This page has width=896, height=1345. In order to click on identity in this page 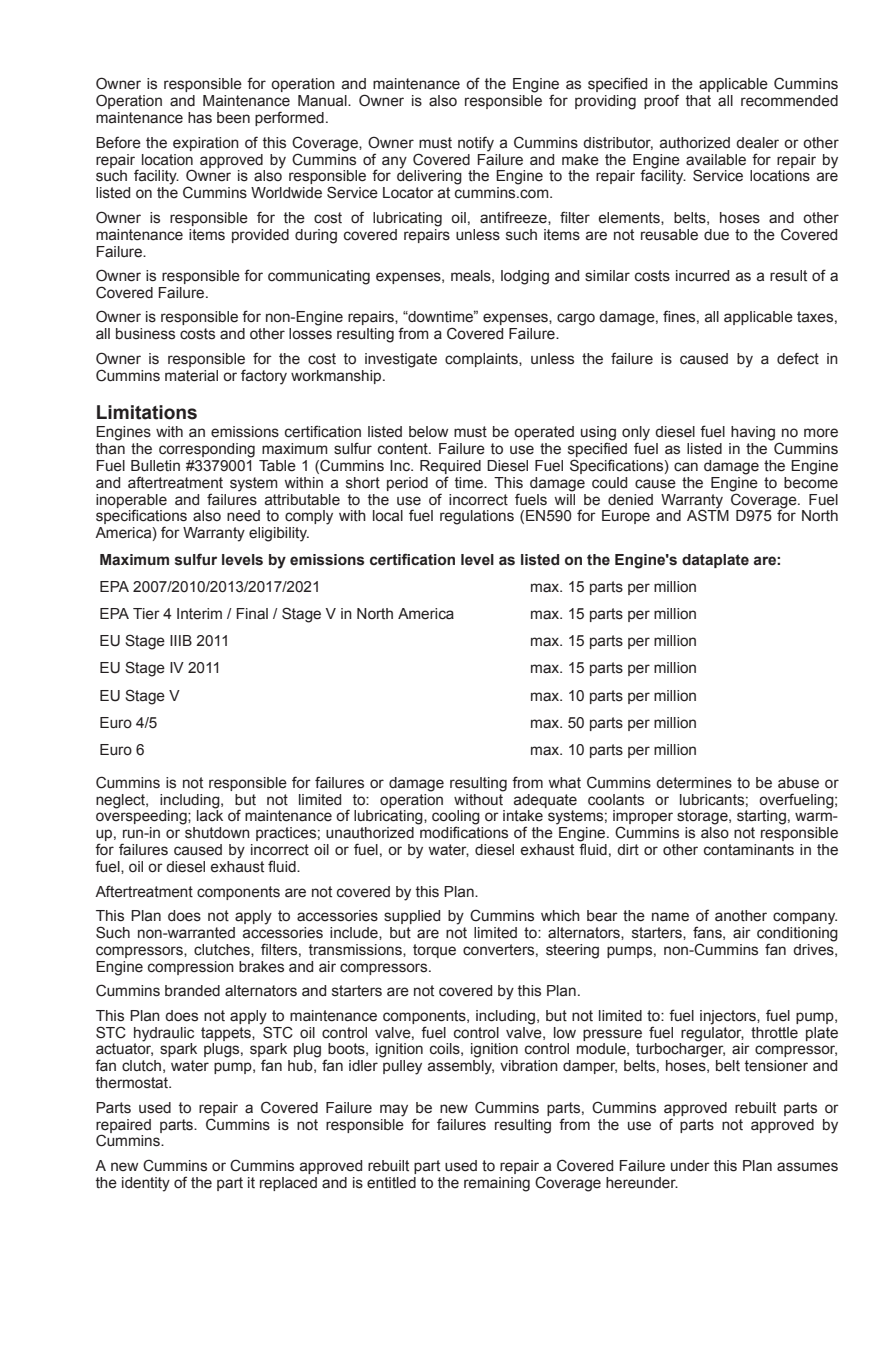, I will do `click(146, 1184)`.
